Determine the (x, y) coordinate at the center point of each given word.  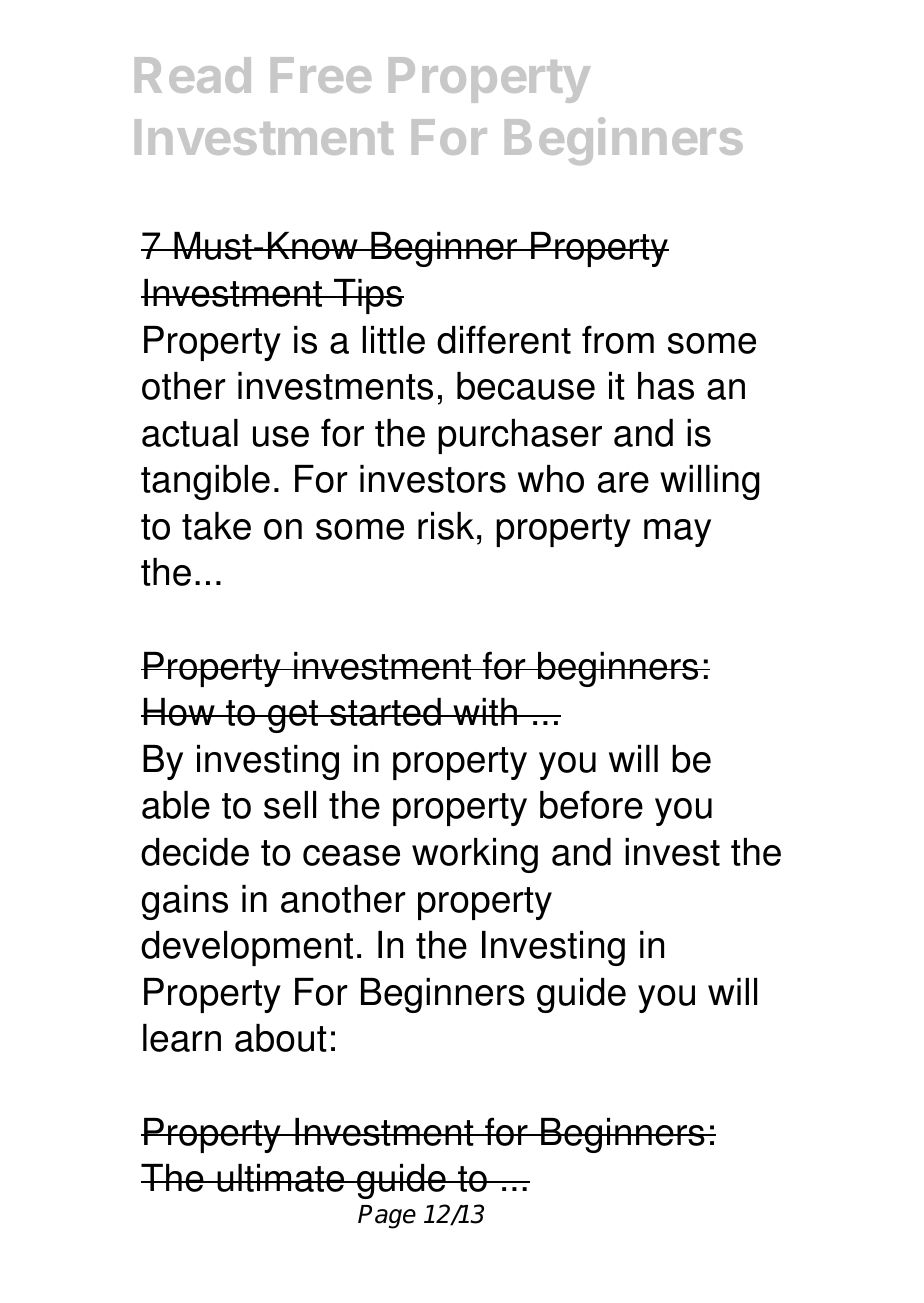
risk (446, 526)
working (475, 855)
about (281, 1038)
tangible (205, 482)
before (591, 804)
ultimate (281, 1178)
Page (387, 1217)
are (623, 482)
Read (193, 75)
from (618, 339)
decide (195, 852)
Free (321, 75)
